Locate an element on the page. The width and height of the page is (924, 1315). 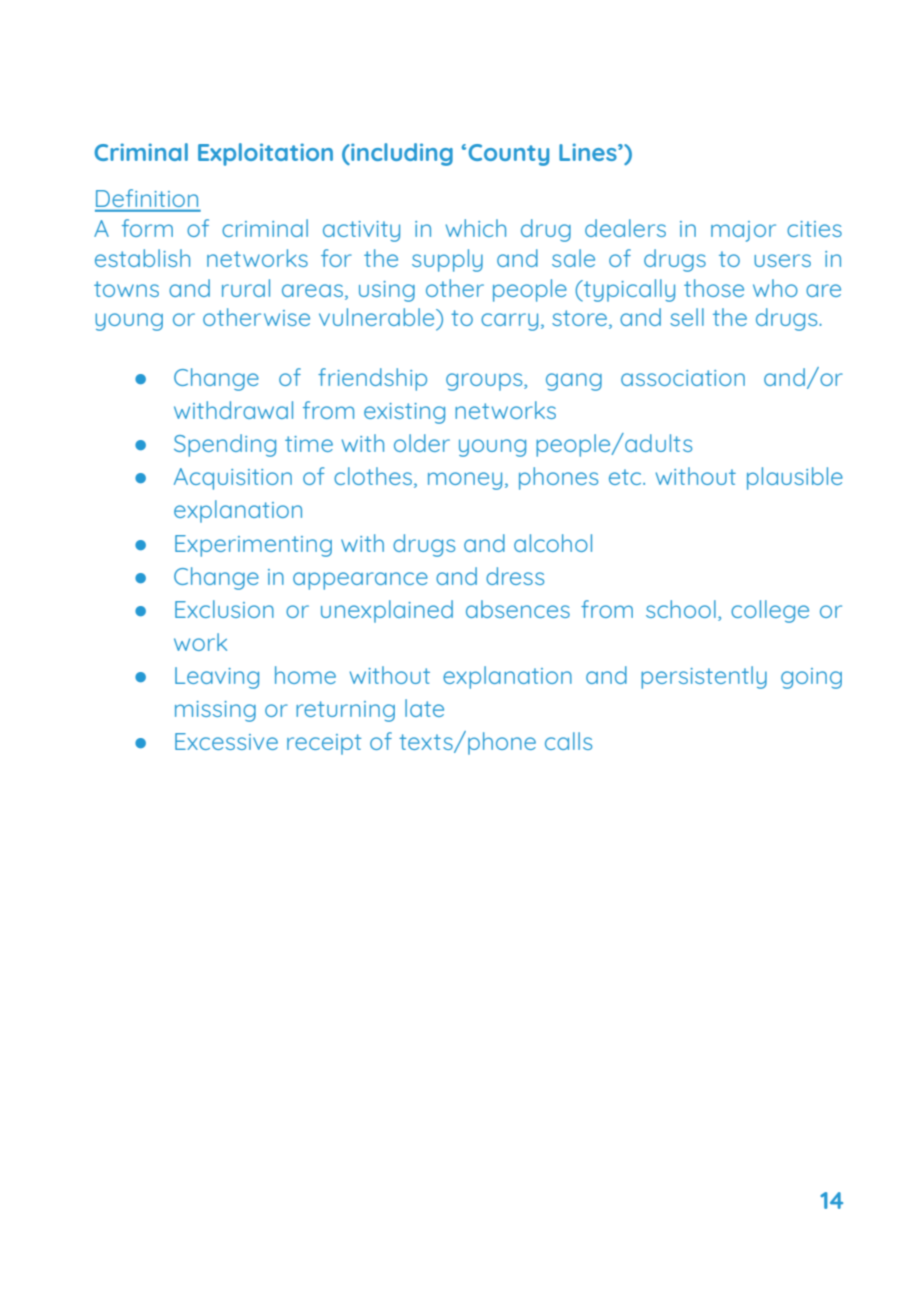
rural is located at coordinates (246, 288).
